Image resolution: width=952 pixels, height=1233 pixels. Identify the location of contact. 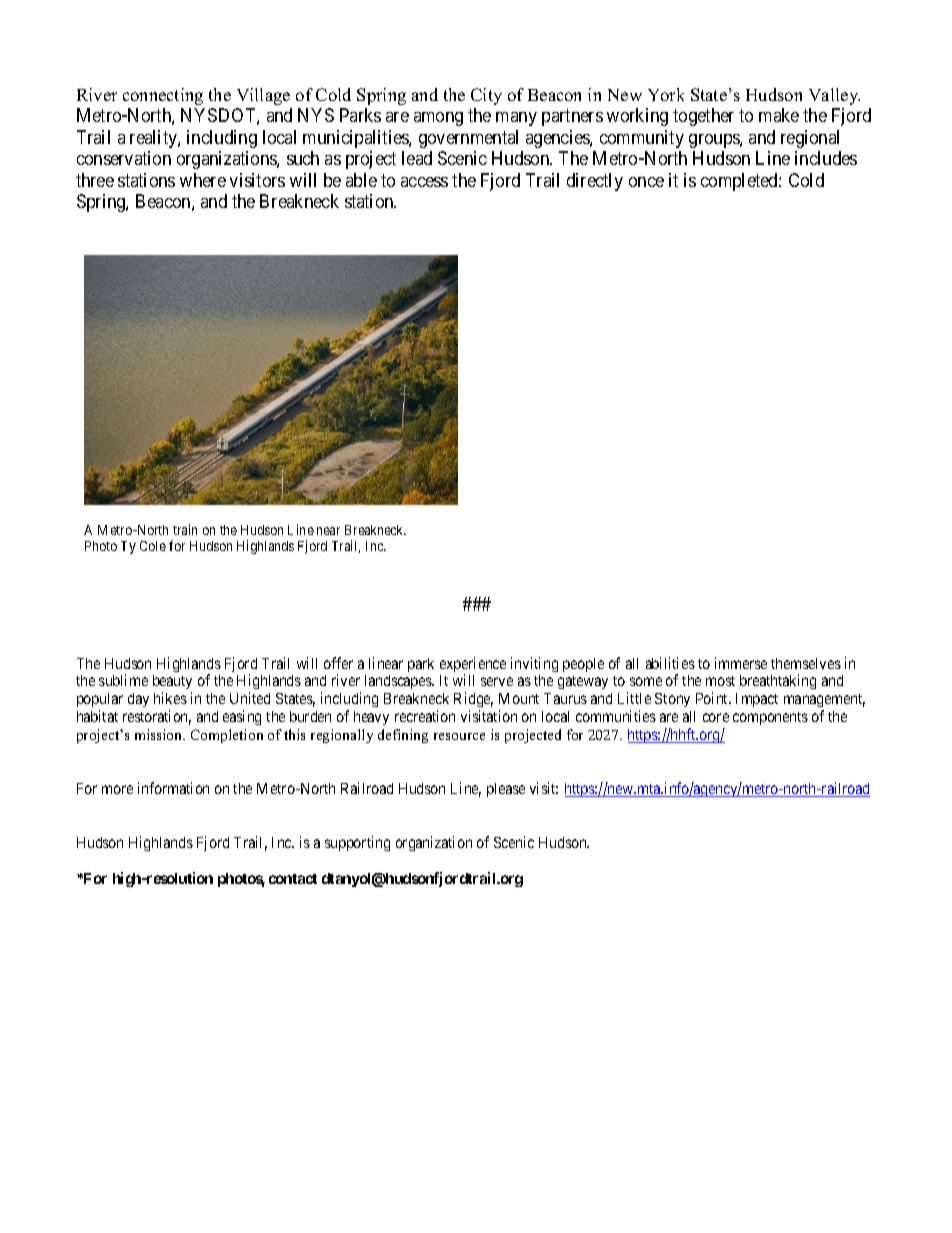
(293, 879).
